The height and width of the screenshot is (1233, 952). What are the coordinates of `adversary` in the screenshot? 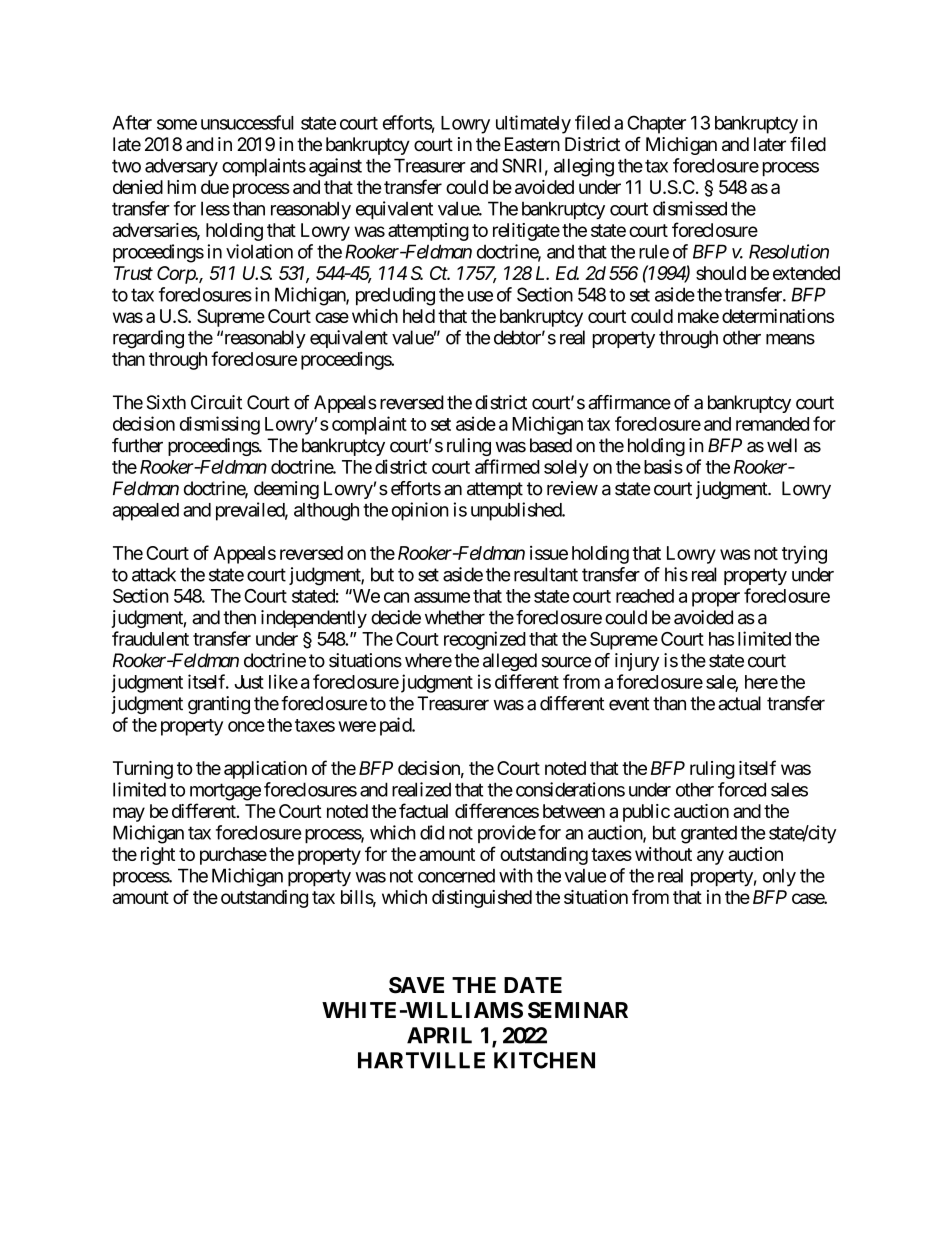 It's located at (181, 168).
